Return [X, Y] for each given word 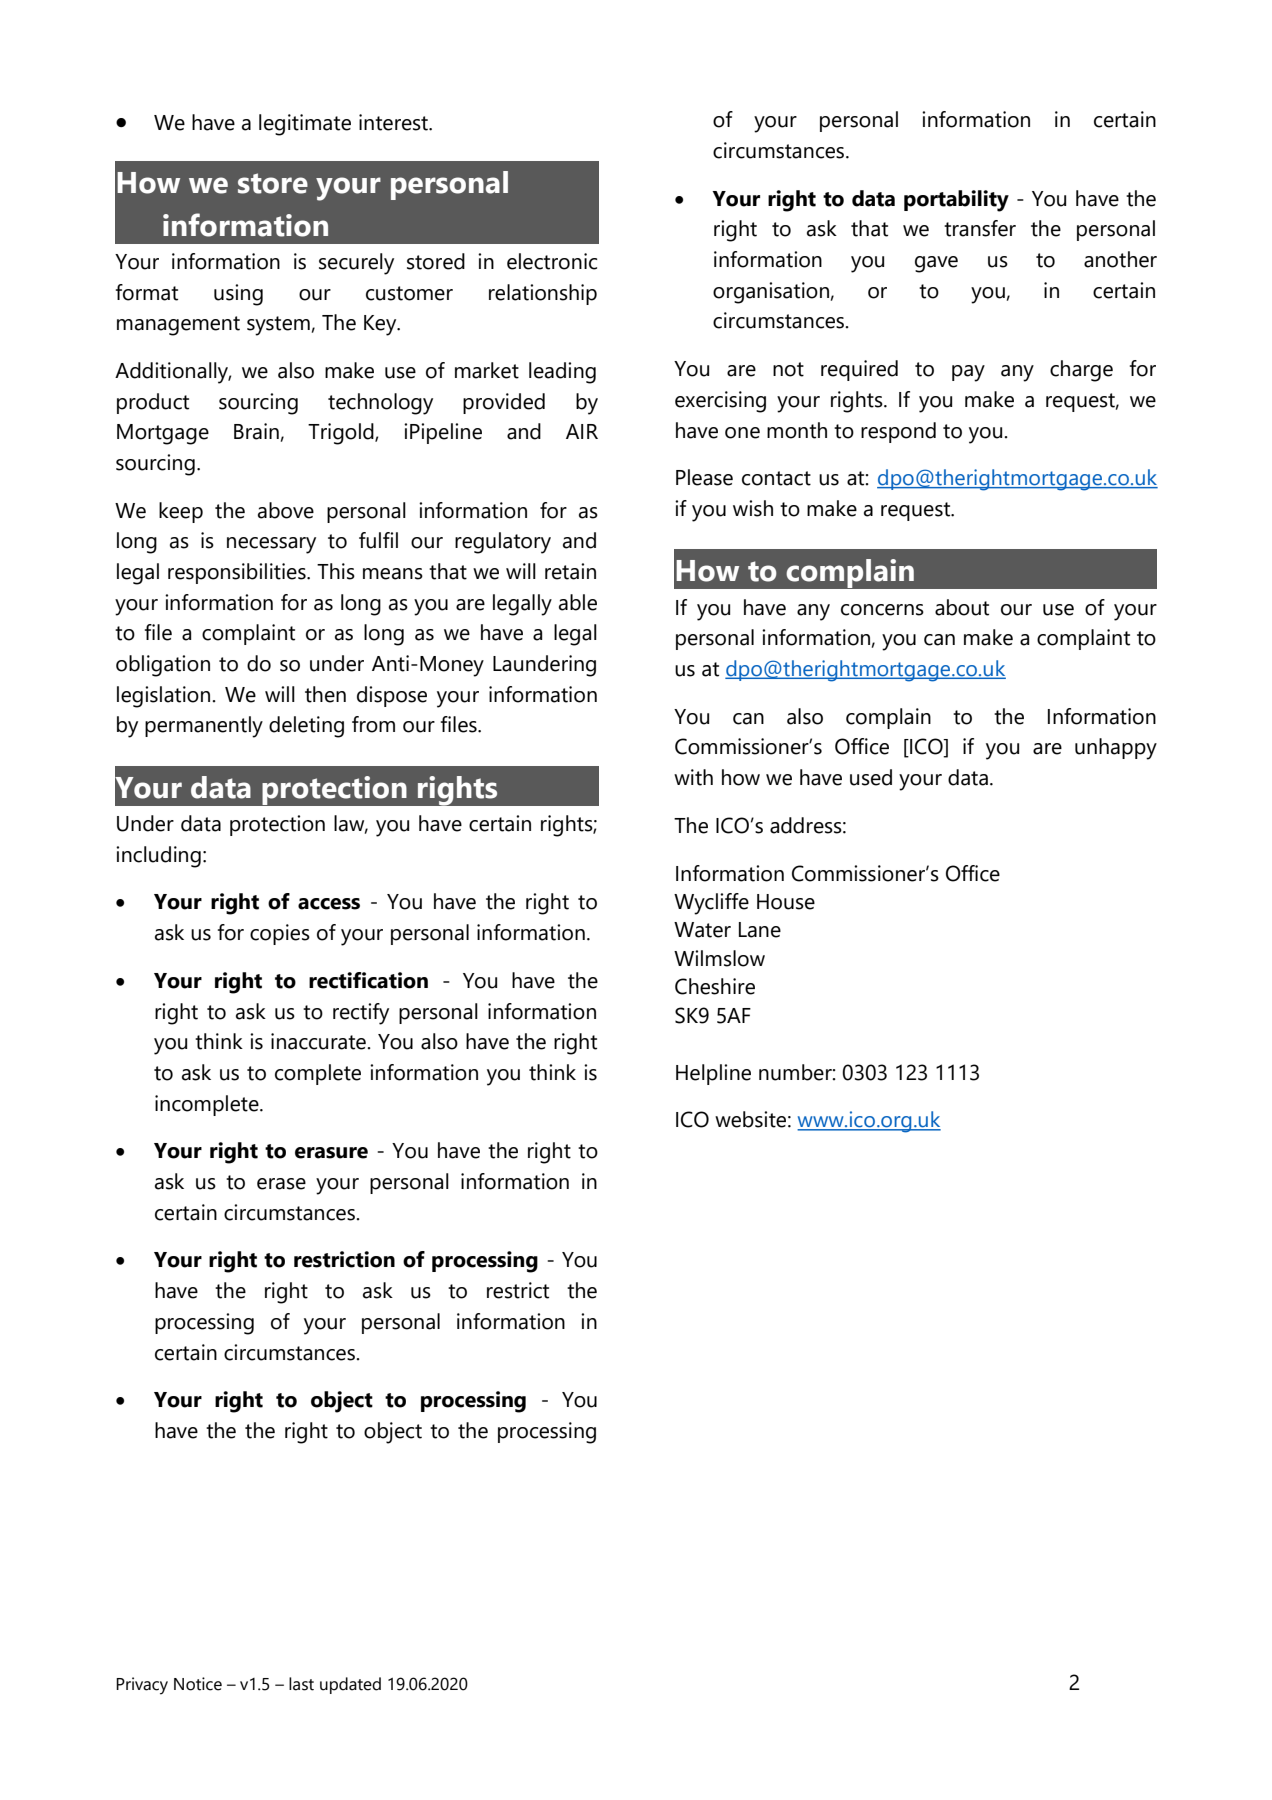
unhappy [1116, 749]
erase [281, 1184]
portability [956, 201]
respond [898, 432]
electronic [552, 261]
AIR [582, 431]
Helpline [713, 1074]
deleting [306, 727]
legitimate [305, 125]
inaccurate [319, 1041]
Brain [256, 431]
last [301, 1684]
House [786, 902]
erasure [331, 1153]
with [693, 777]
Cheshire [715, 986]
